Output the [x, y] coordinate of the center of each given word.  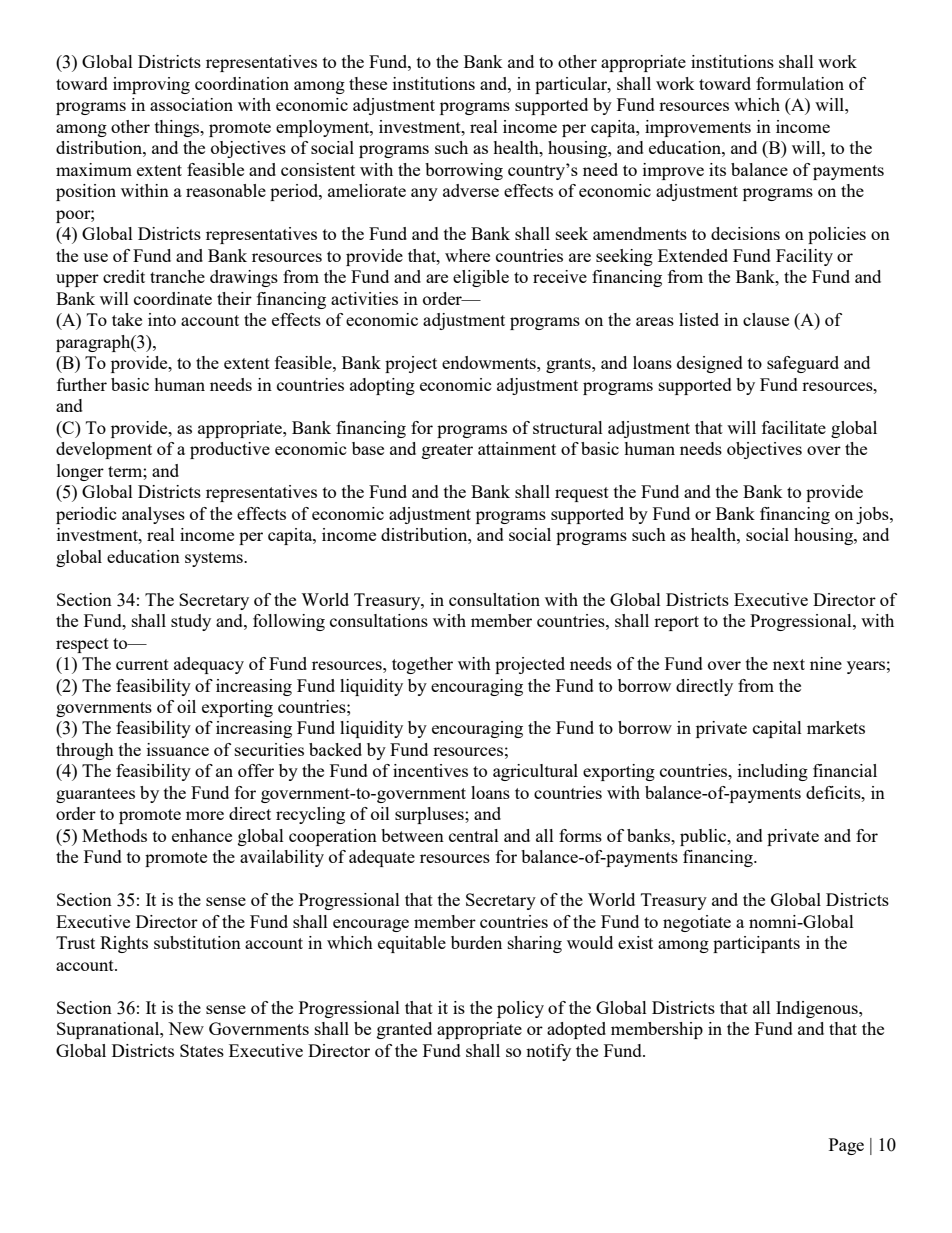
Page [846, 1146]
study [191, 622]
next [789, 664]
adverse [471, 190]
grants [569, 365]
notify [548, 1052]
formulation [800, 83]
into [162, 319]
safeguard [803, 364]
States [202, 1050]
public [704, 837]
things [178, 128]
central [474, 835]
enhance [202, 835]
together [422, 665]
